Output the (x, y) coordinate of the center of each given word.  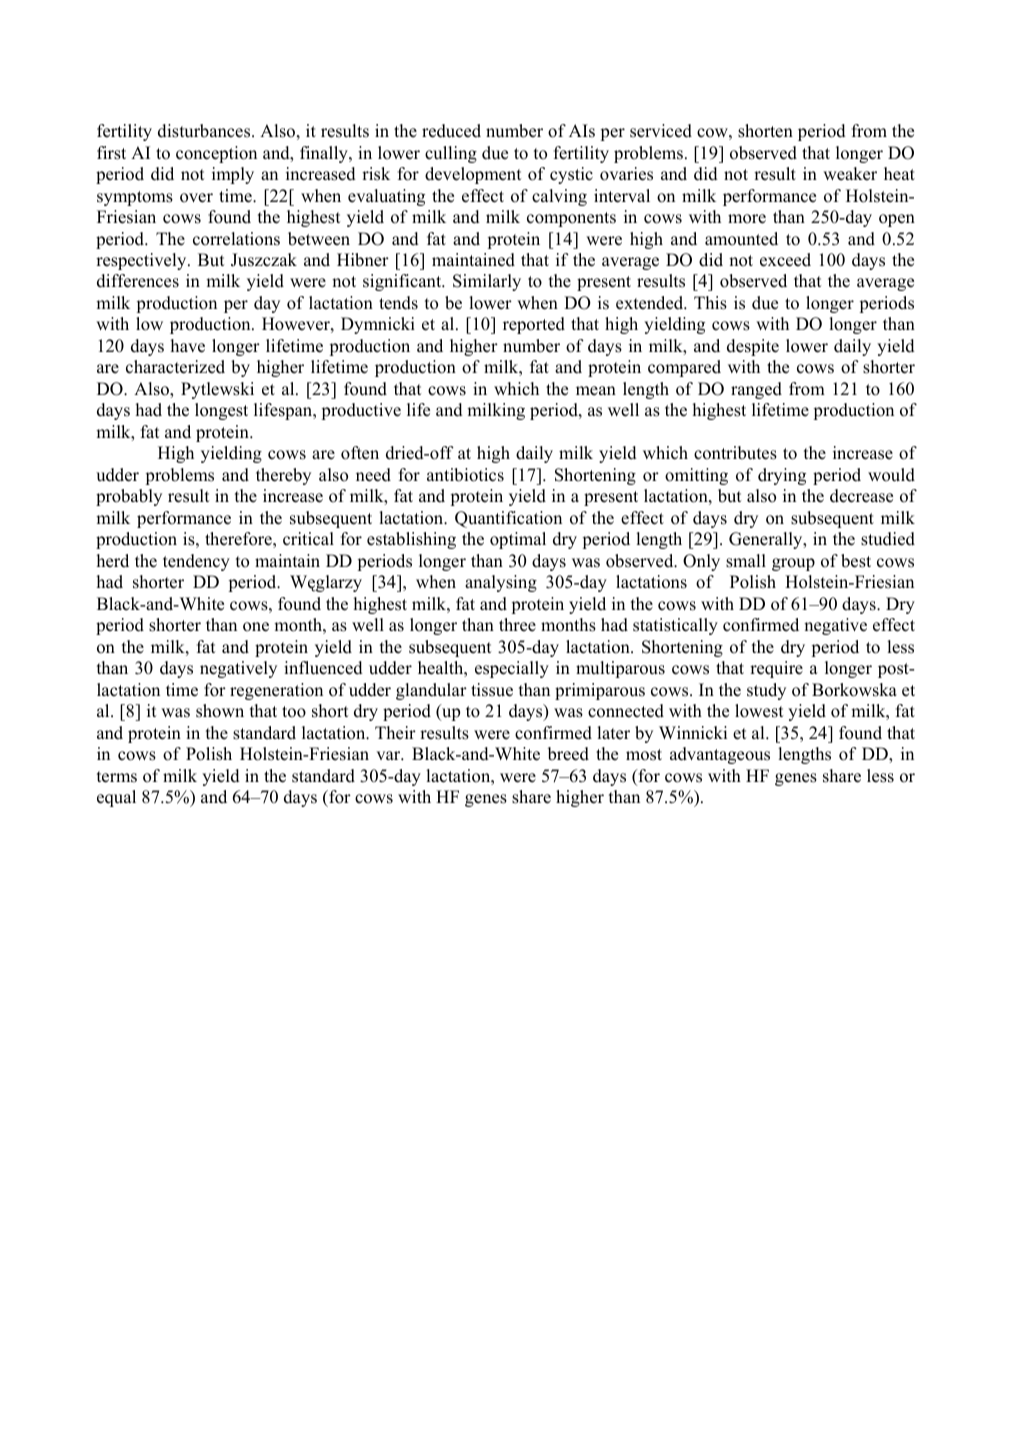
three (517, 625)
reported (534, 325)
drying (782, 476)
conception (216, 154)
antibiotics (465, 475)
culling (451, 154)
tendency (196, 562)
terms (117, 777)
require (776, 669)
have (188, 346)
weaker (850, 174)
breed (568, 754)
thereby (283, 476)
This (710, 303)
